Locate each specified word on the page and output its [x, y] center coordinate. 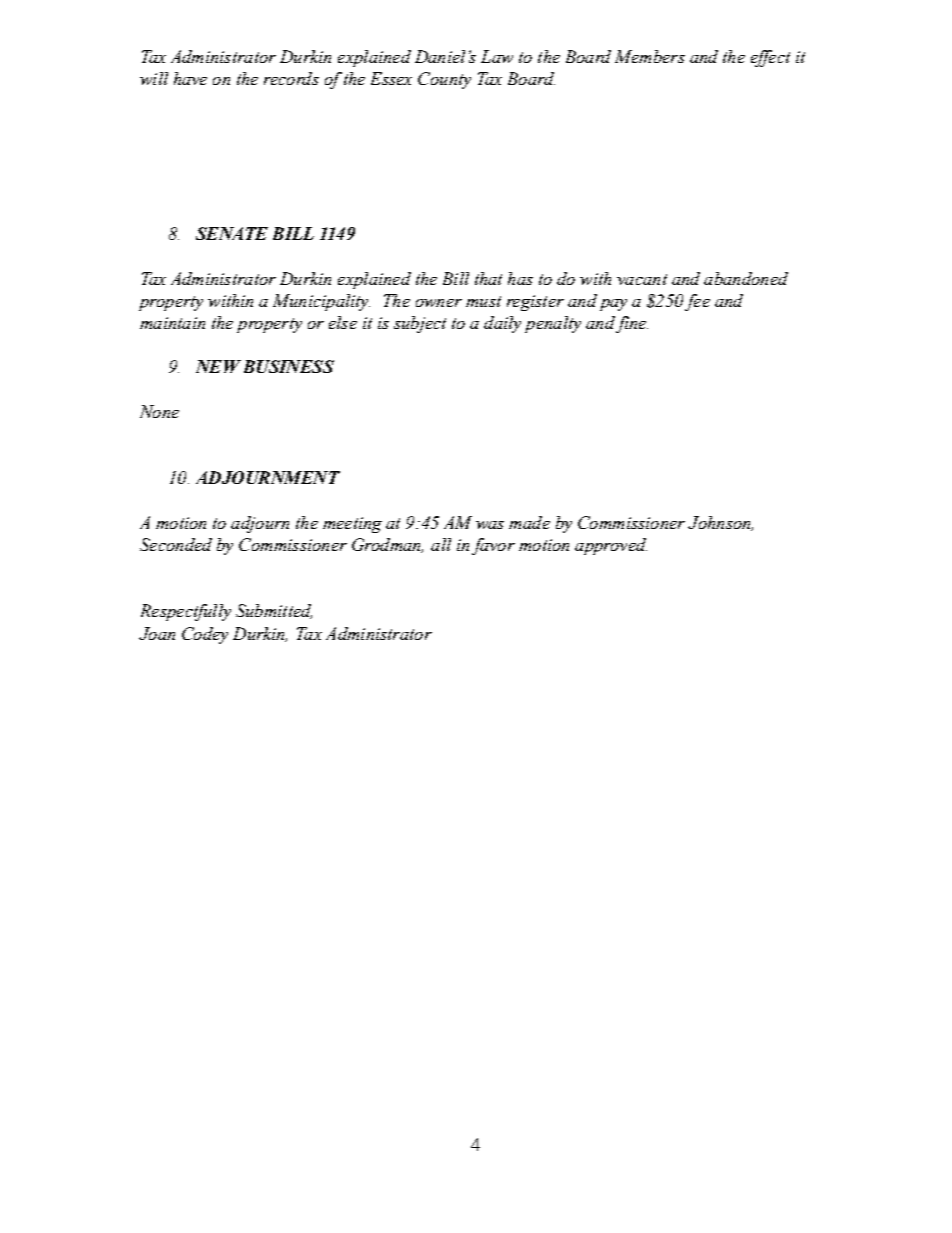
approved [611, 546]
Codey [205, 635]
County [444, 80]
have [190, 78]
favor [493, 546]
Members [650, 56]
